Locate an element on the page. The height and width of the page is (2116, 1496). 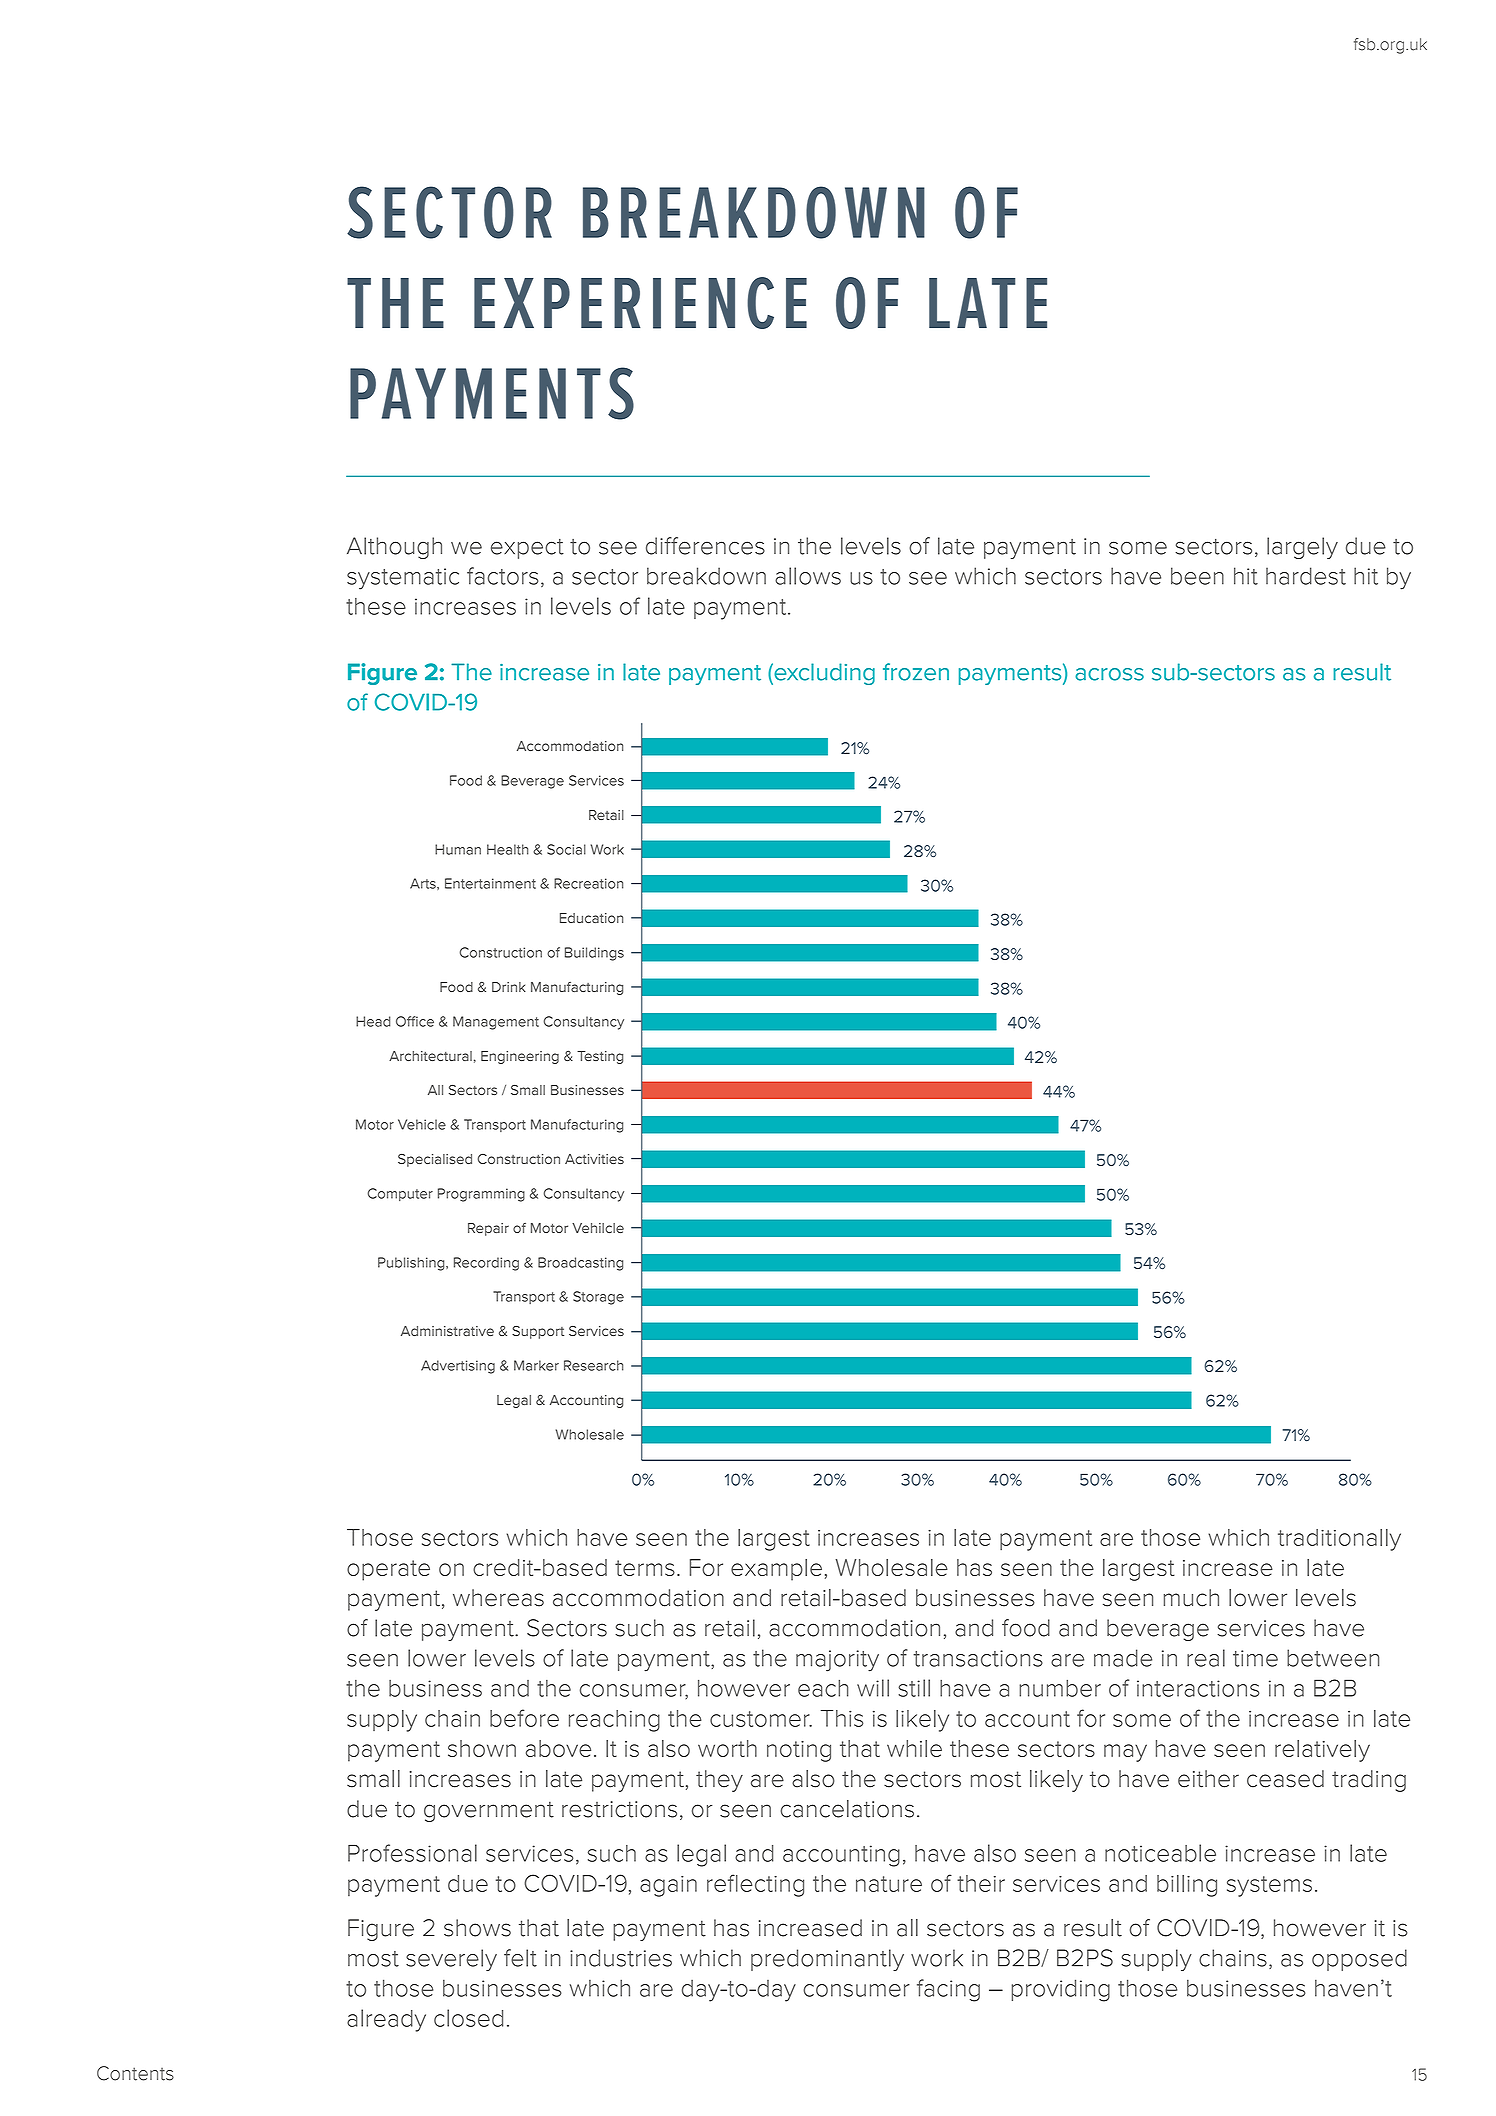
traditionally is located at coordinates (1339, 1540).
